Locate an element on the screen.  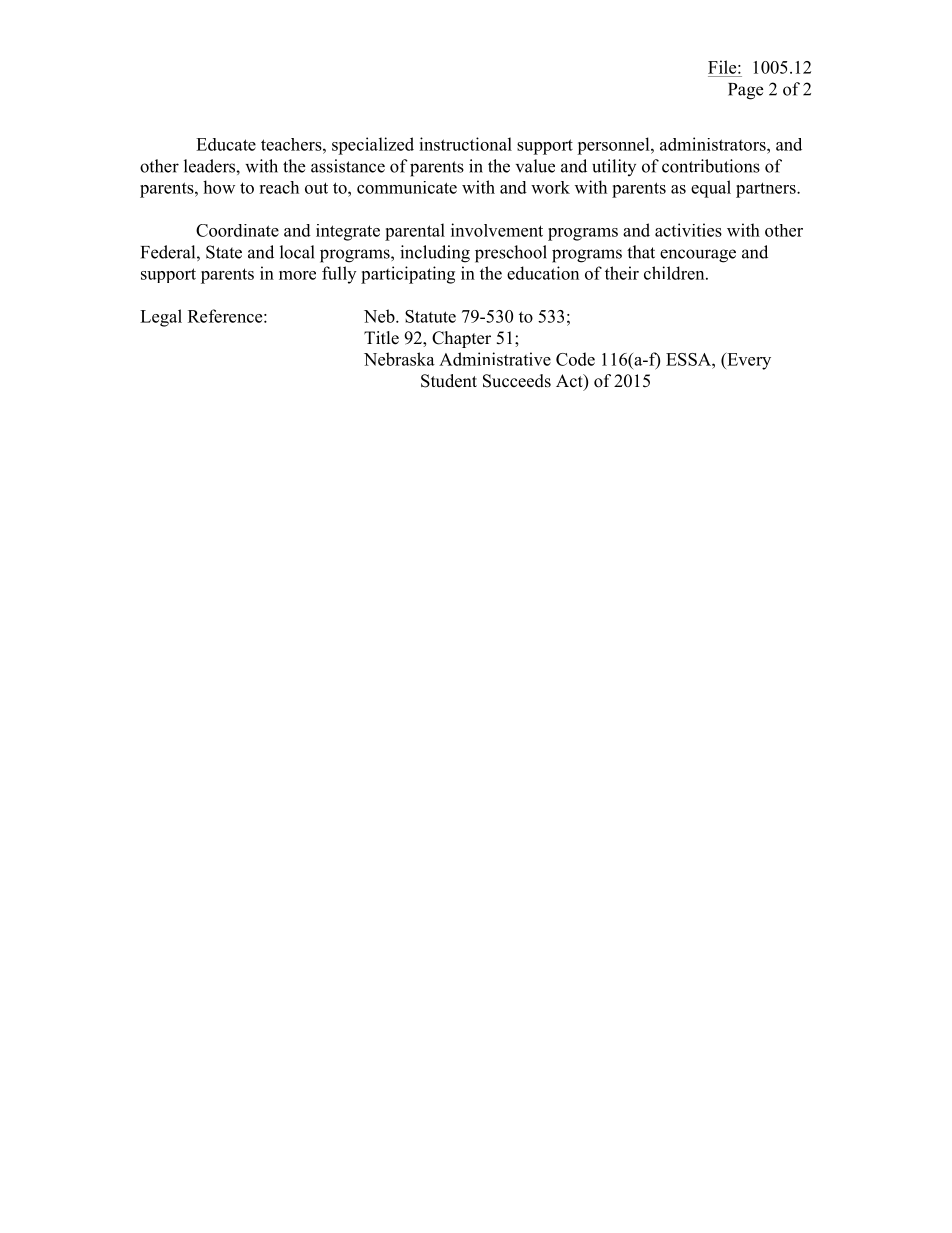
involvement is located at coordinates (497, 230).
